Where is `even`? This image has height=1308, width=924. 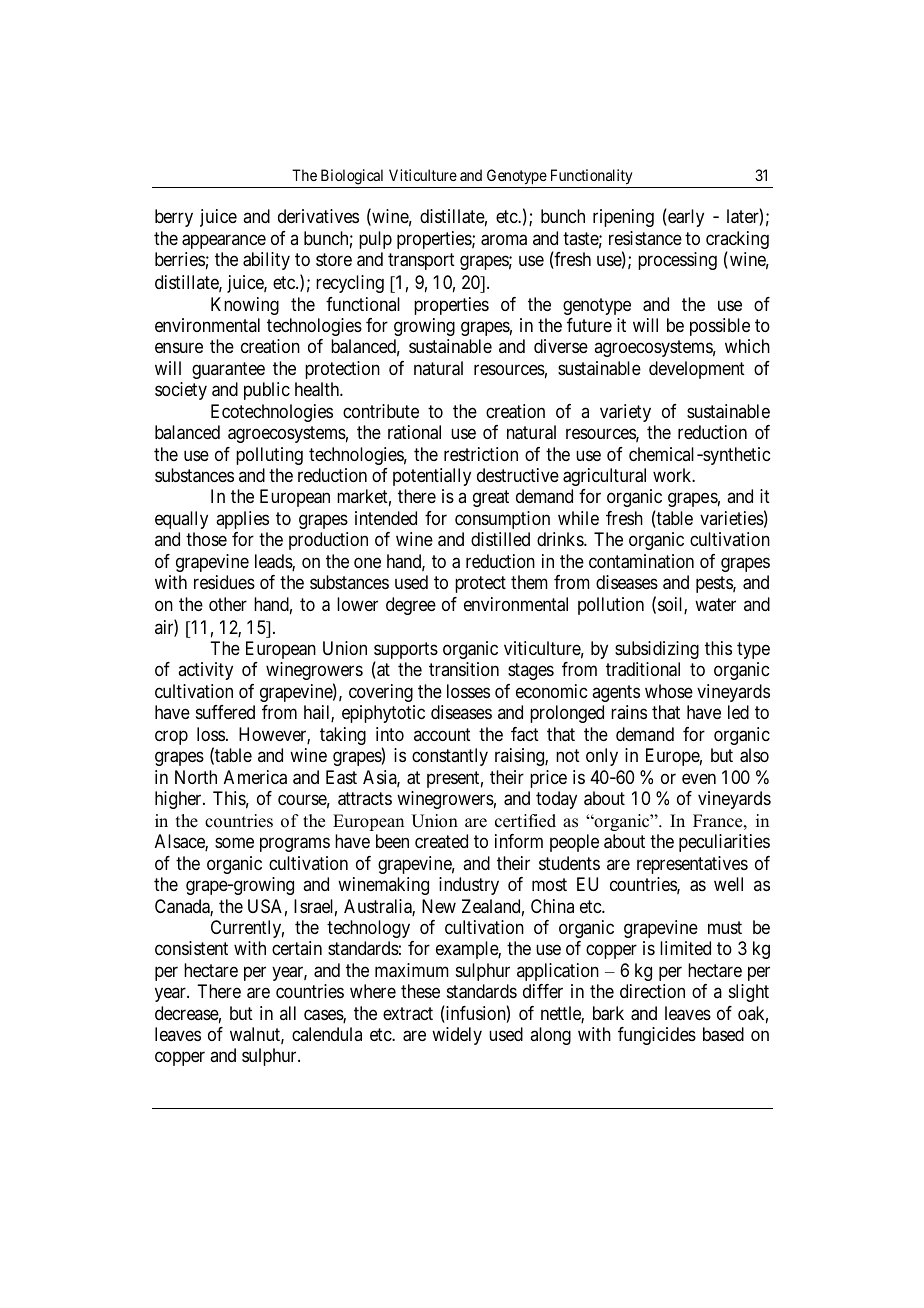
even is located at coordinates (699, 778).
